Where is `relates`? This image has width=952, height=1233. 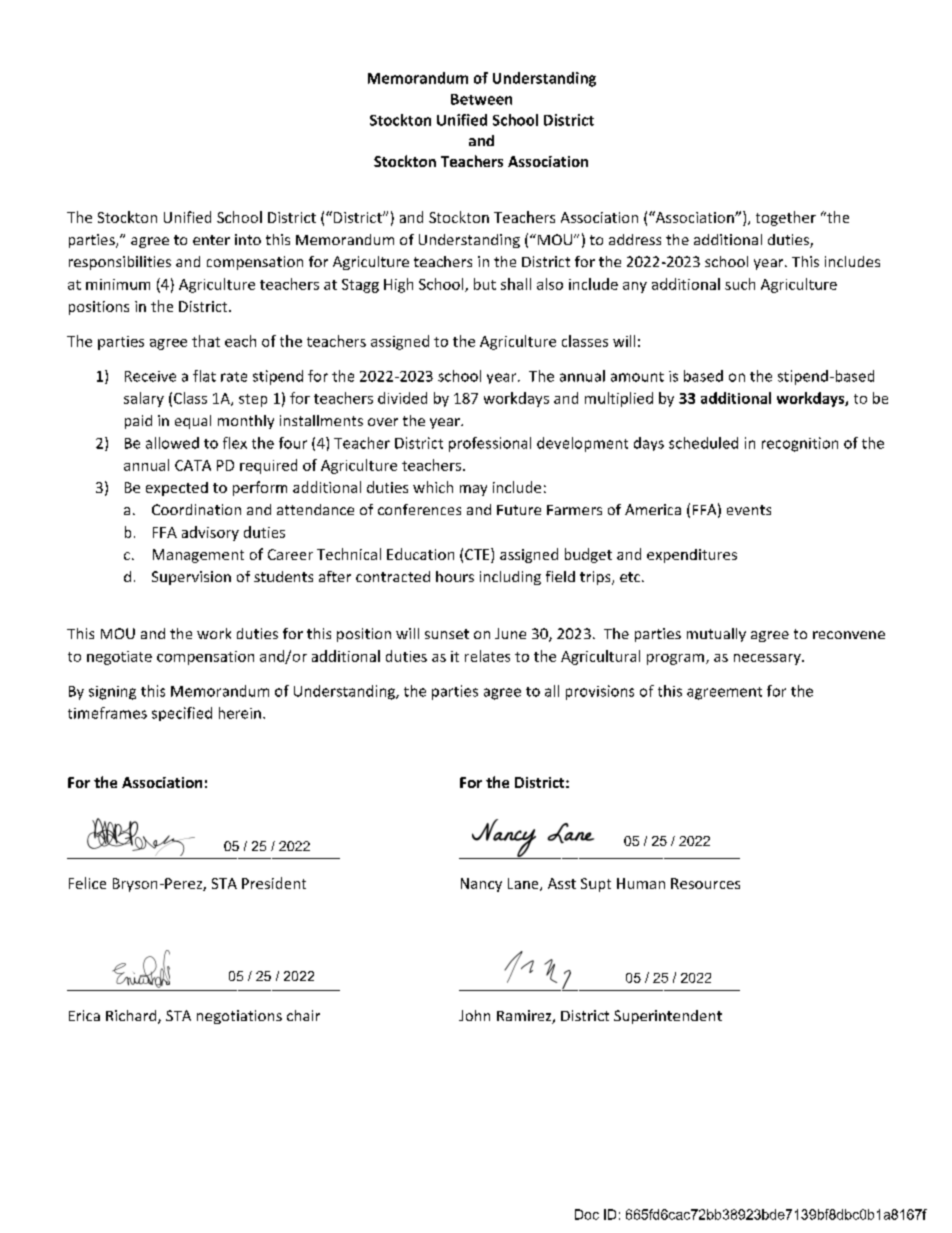
relates is located at coordinates (487, 656).
